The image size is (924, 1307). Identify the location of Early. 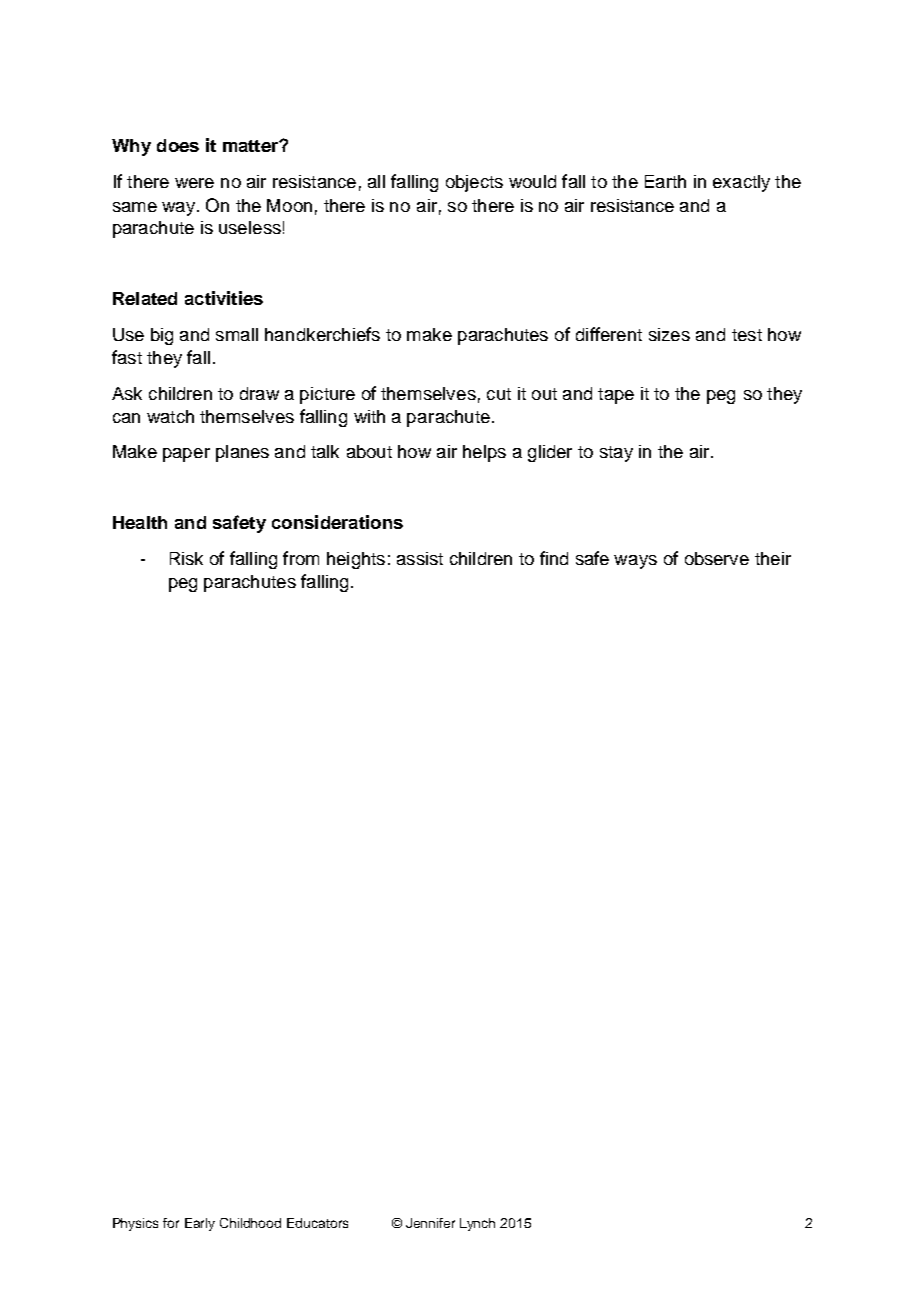
(200, 1224).
